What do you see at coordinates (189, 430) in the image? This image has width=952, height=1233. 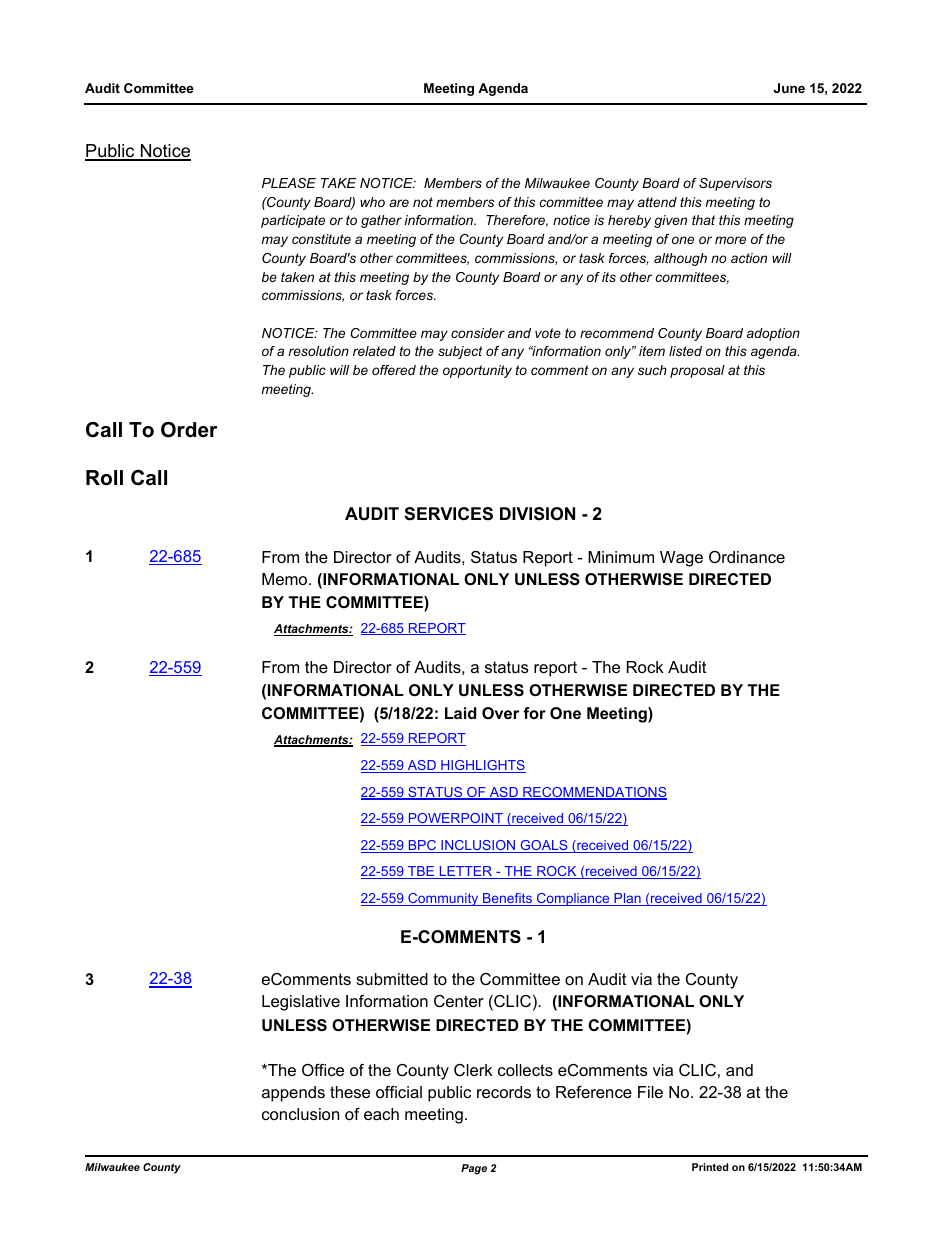 I see `Order` at bounding box center [189, 430].
